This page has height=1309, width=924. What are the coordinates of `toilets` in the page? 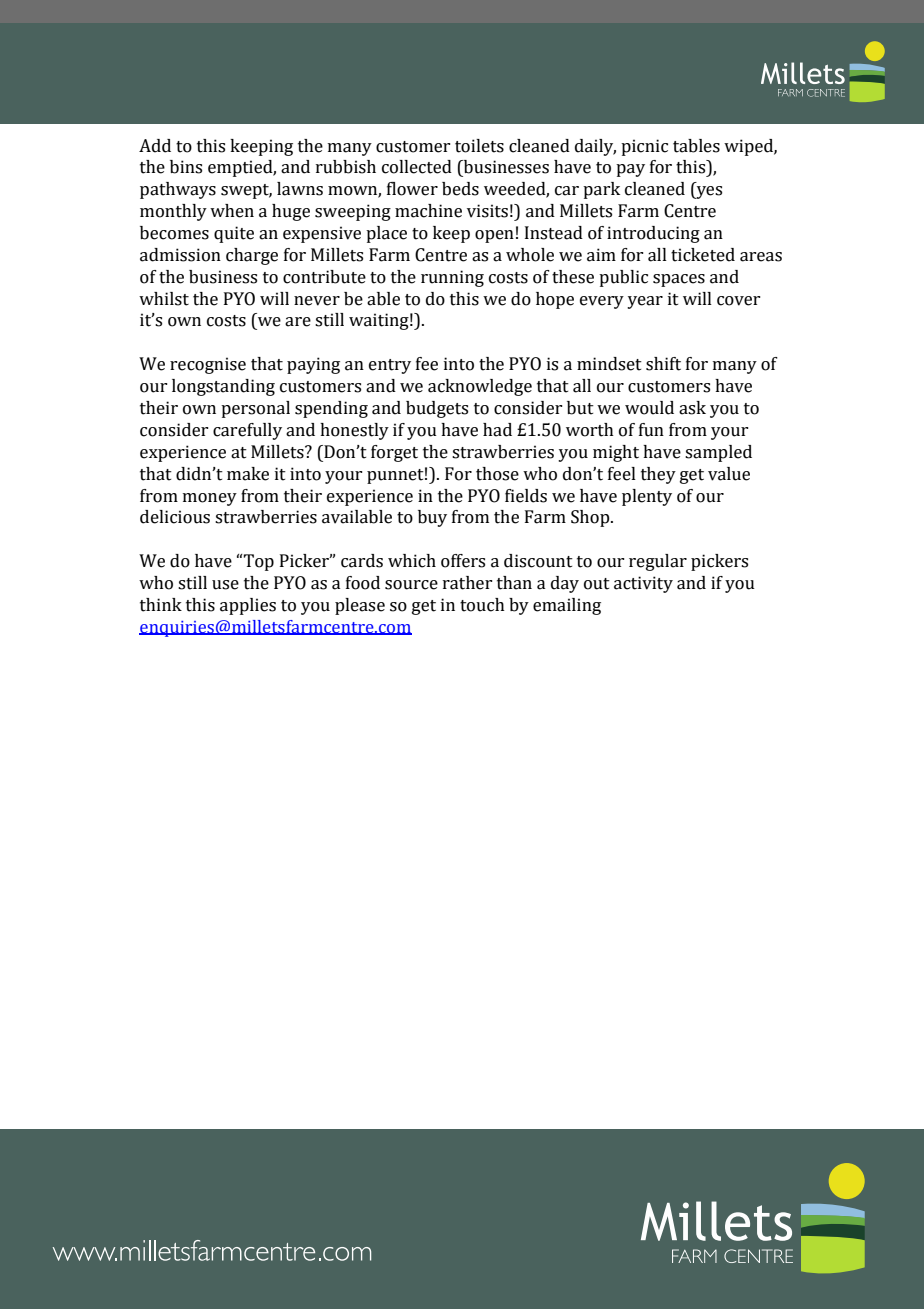 It's located at (479, 146).
